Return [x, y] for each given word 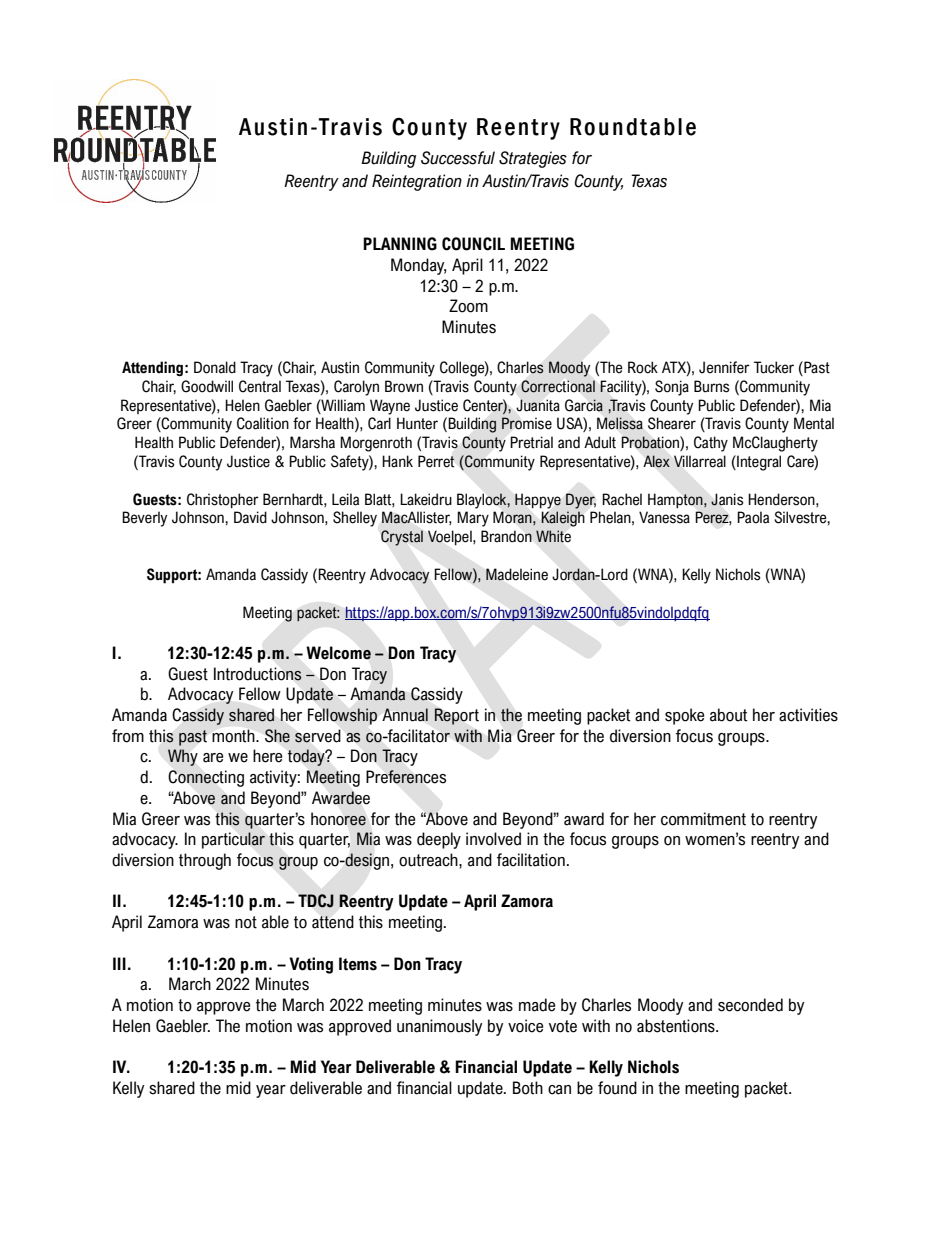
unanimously [439, 1027]
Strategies [533, 159]
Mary [473, 519]
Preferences [406, 777]
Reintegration [417, 182]
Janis [727, 499]
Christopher [223, 500]
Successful [458, 158]
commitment [703, 819]
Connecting [206, 778]
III [119, 963]
